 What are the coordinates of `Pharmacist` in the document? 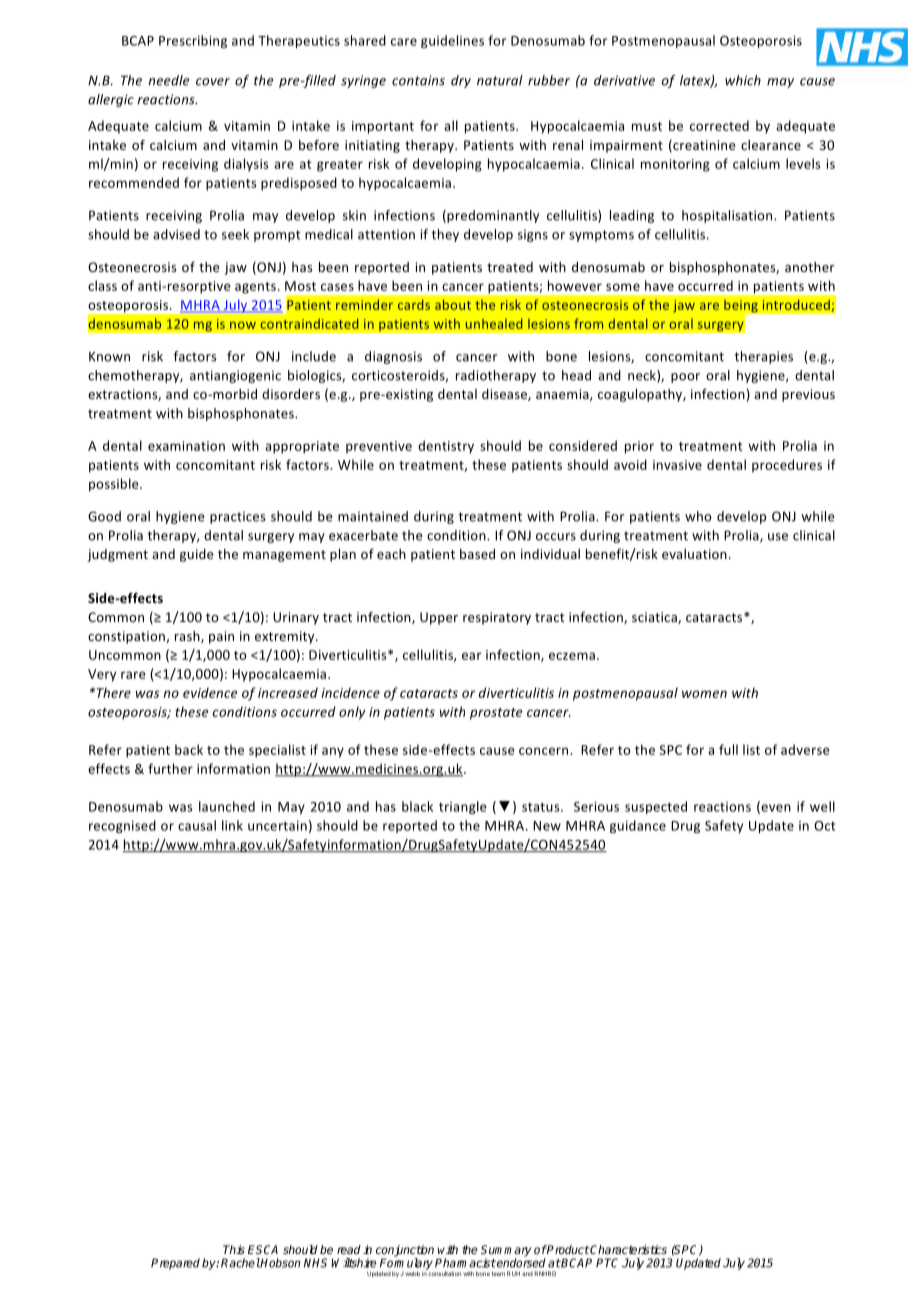 It's located at (465, 1263).
